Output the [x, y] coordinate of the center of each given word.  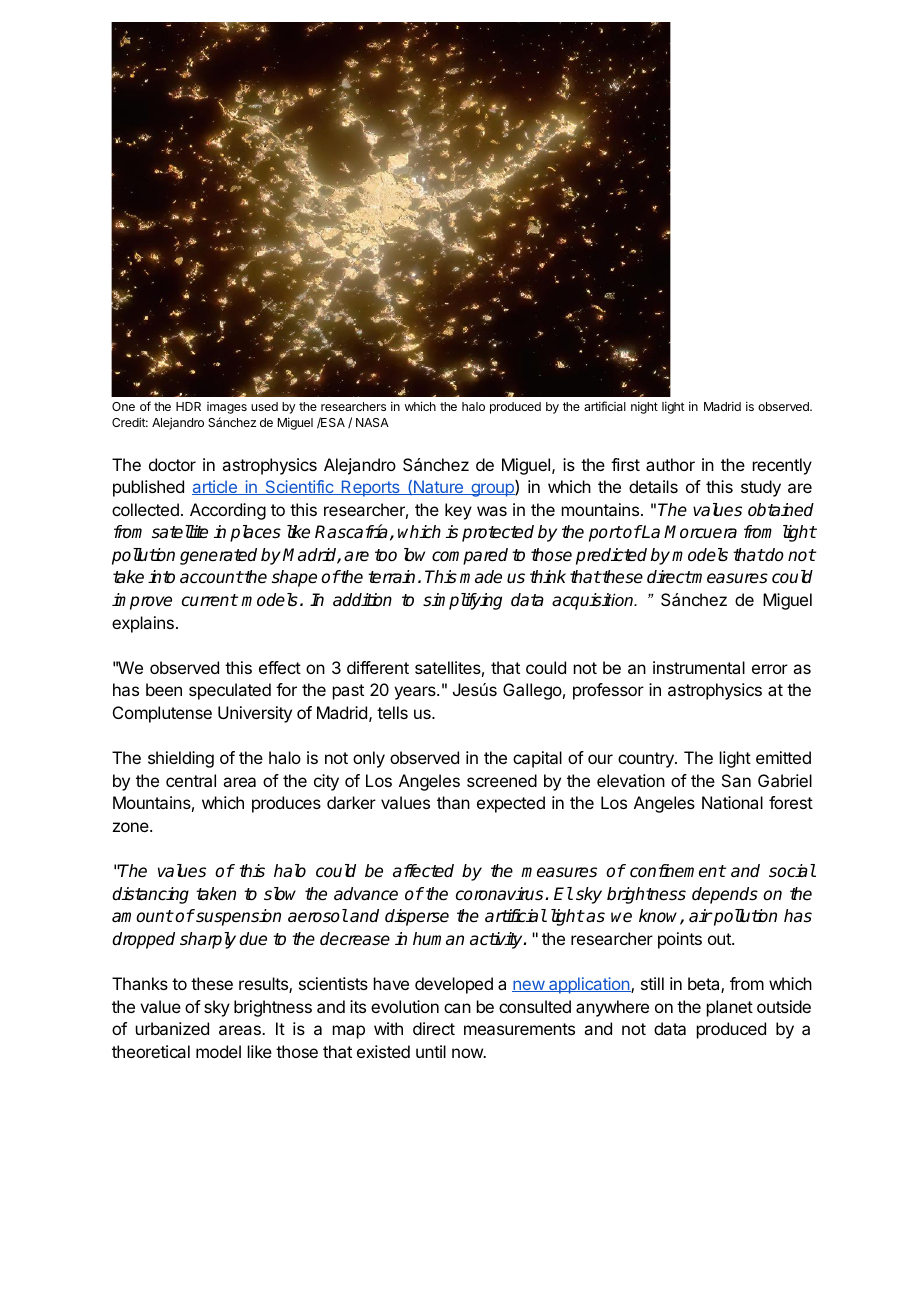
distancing [150, 895]
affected [423, 871]
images [227, 408]
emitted [783, 757]
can [457, 1008]
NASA [372, 422]
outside [784, 1006]
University [255, 714]
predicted [611, 556]
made [481, 577]
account [211, 577]
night [644, 408]
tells [392, 712]
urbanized [172, 1028]
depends [725, 895]
